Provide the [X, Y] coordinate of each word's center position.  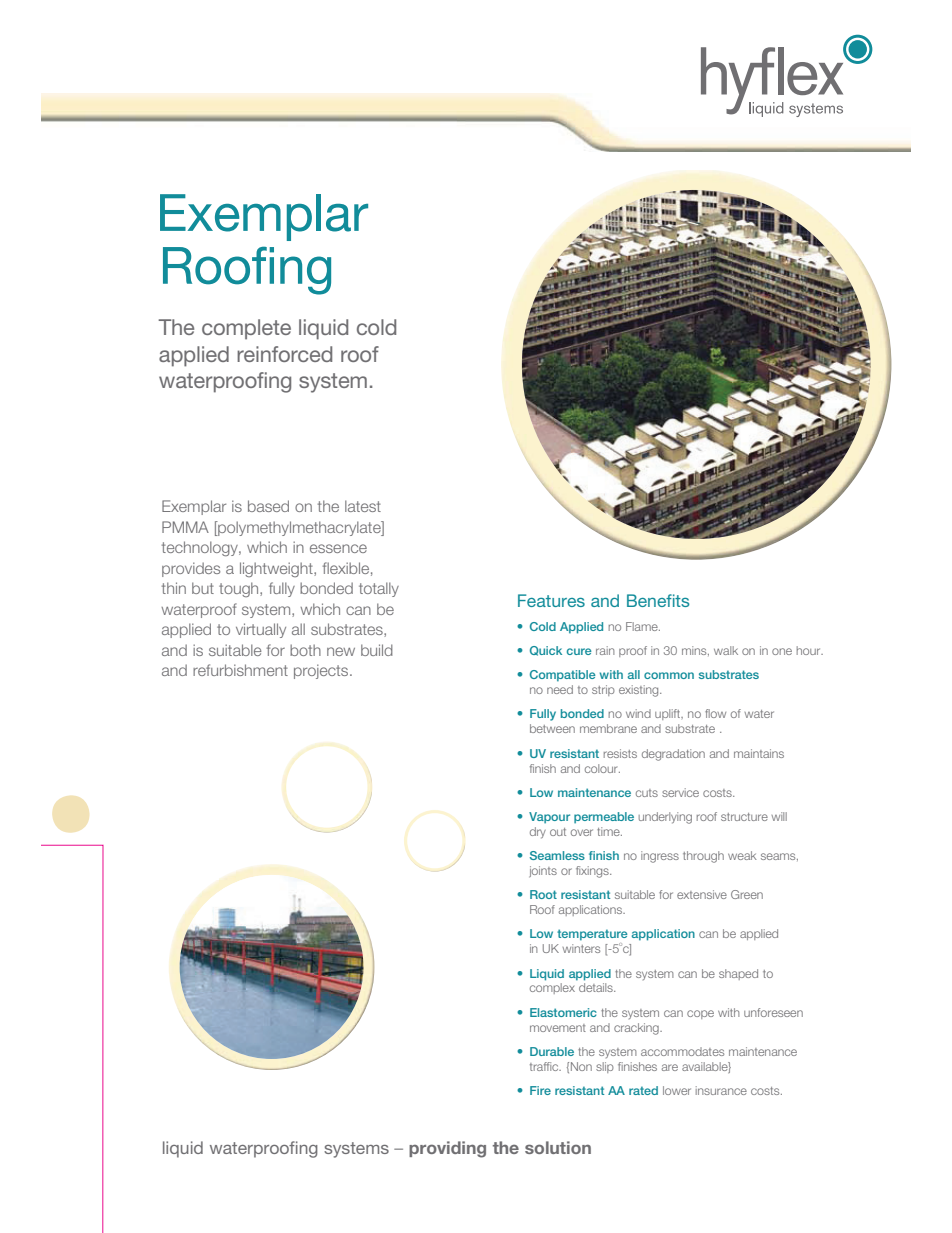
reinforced [284, 354]
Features [551, 600]
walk [726, 650]
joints [543, 871]
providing [447, 1149]
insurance [721, 1090]
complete [246, 329]
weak [742, 855]
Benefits [658, 600]
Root [543, 894]
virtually [261, 630]
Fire [540, 1090]
